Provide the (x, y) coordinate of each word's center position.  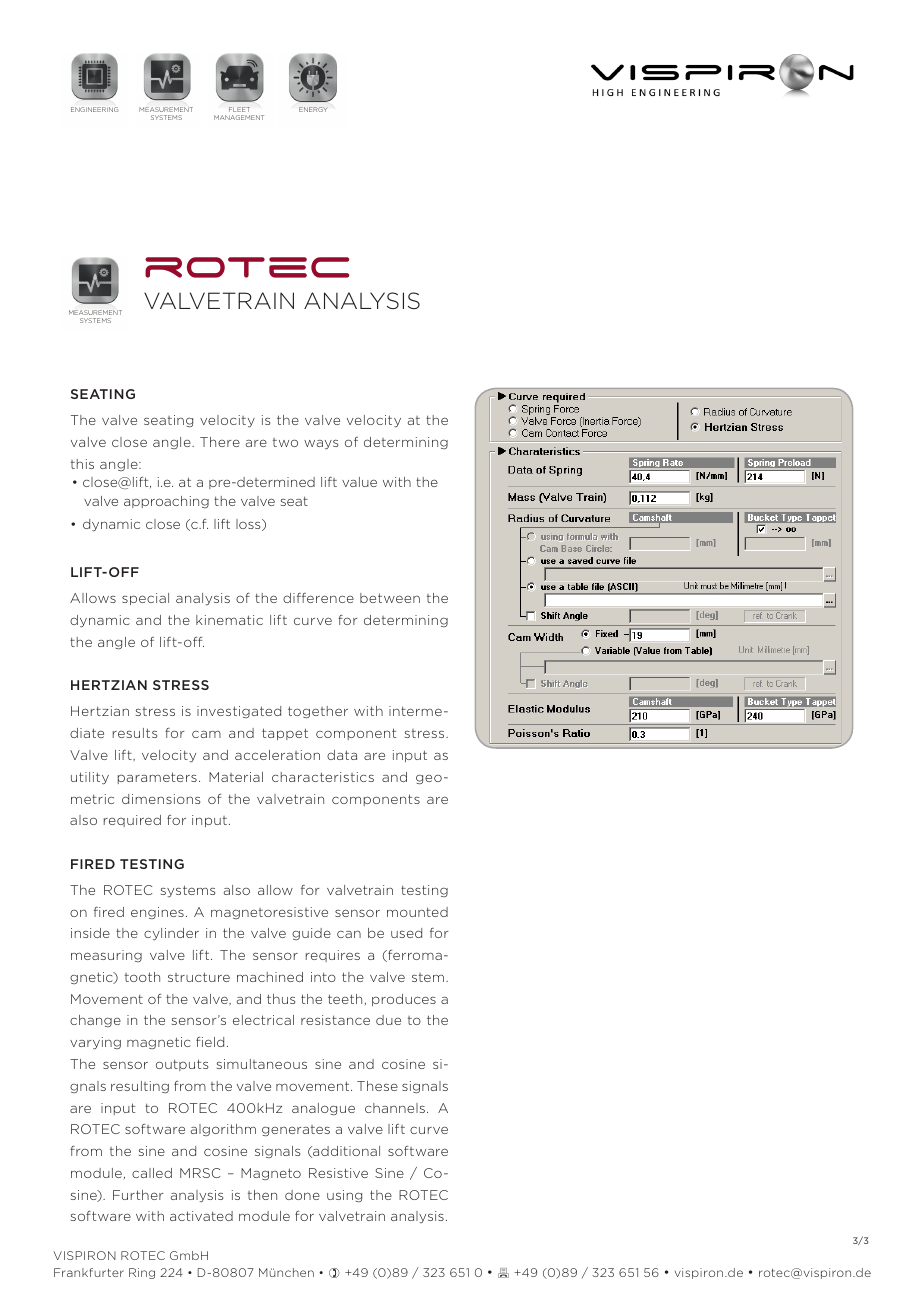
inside (90, 933)
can (349, 934)
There (220, 442)
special (145, 599)
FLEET (239, 109)
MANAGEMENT (239, 117)
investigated (239, 712)
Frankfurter (89, 1272)
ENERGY (313, 109)
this (82, 464)
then (262, 1195)
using (344, 1196)
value (359, 482)
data (342, 755)
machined (270, 977)
